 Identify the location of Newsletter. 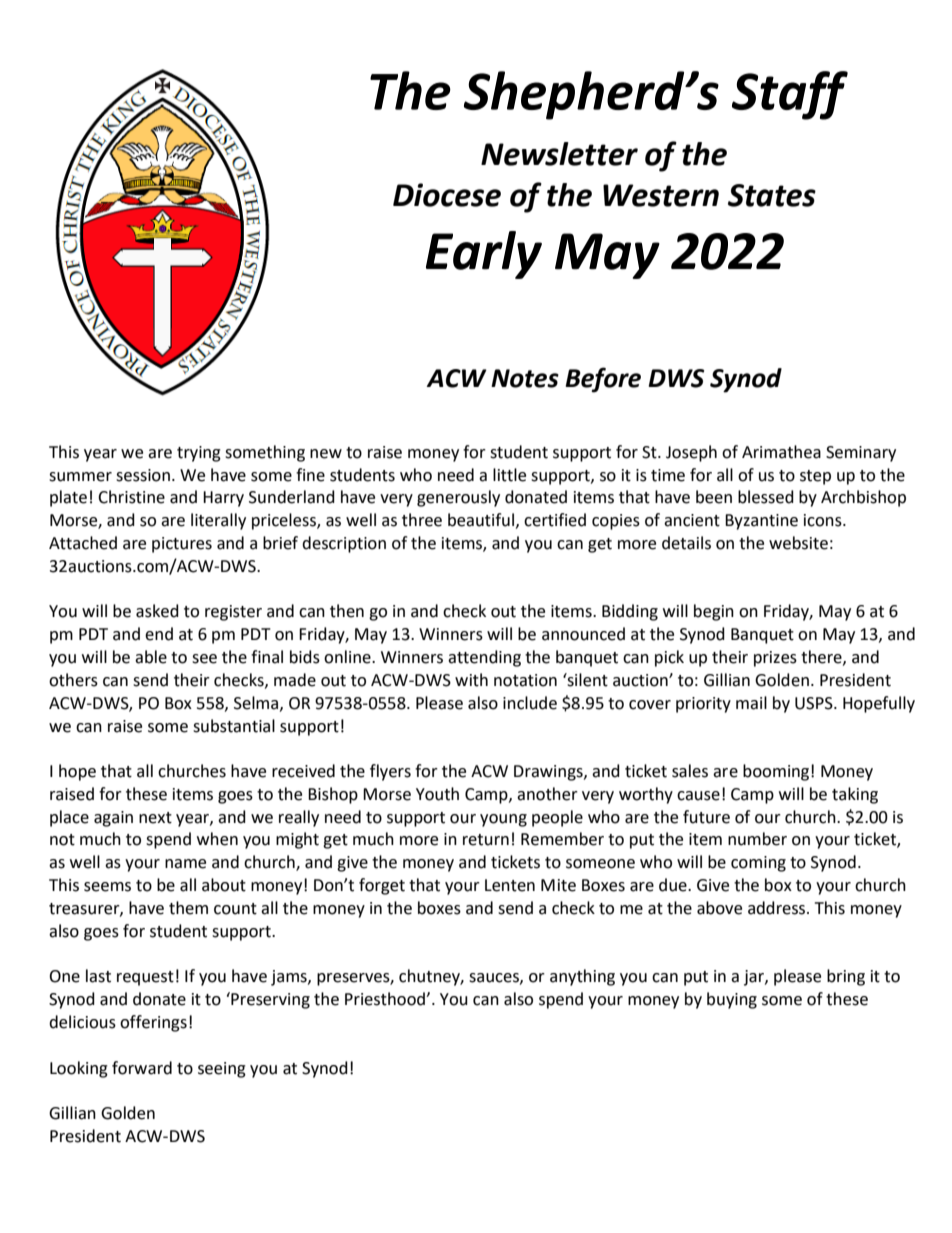
(559, 154).
